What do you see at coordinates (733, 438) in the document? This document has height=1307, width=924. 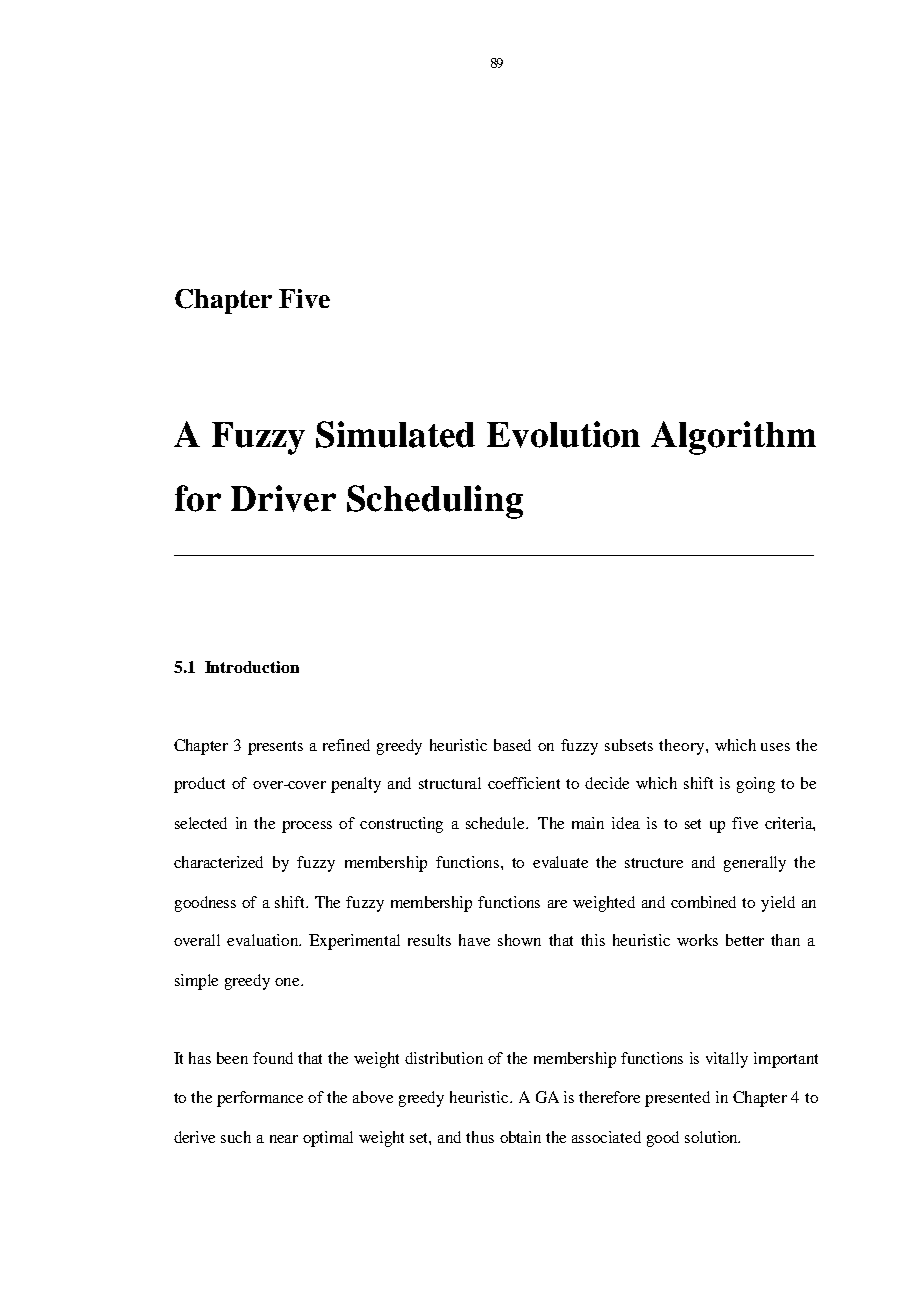 I see `Algorithm` at bounding box center [733, 438].
